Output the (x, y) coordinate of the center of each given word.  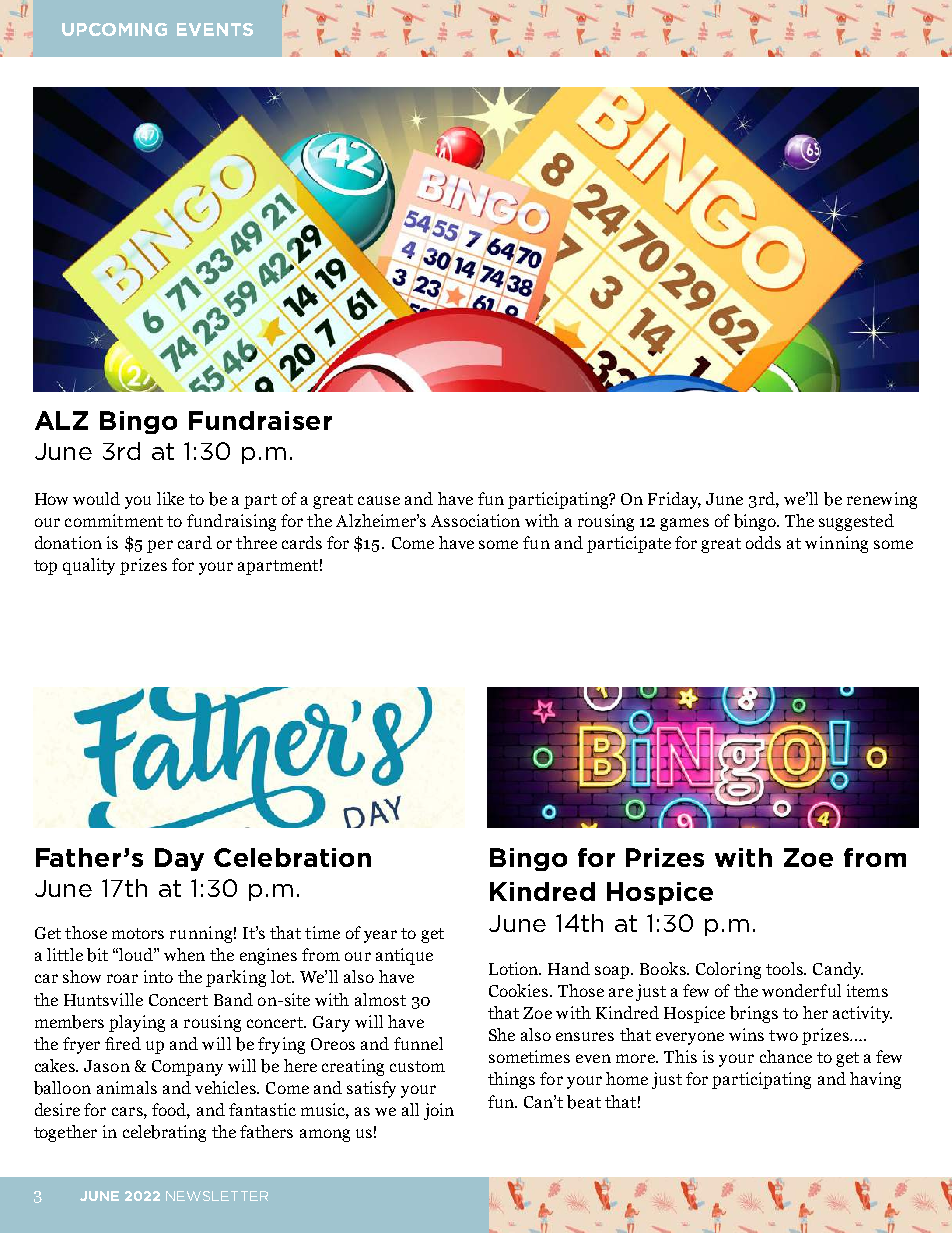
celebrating (164, 1133)
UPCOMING (114, 29)
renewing (882, 500)
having (875, 1080)
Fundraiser (260, 420)
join (439, 1111)
